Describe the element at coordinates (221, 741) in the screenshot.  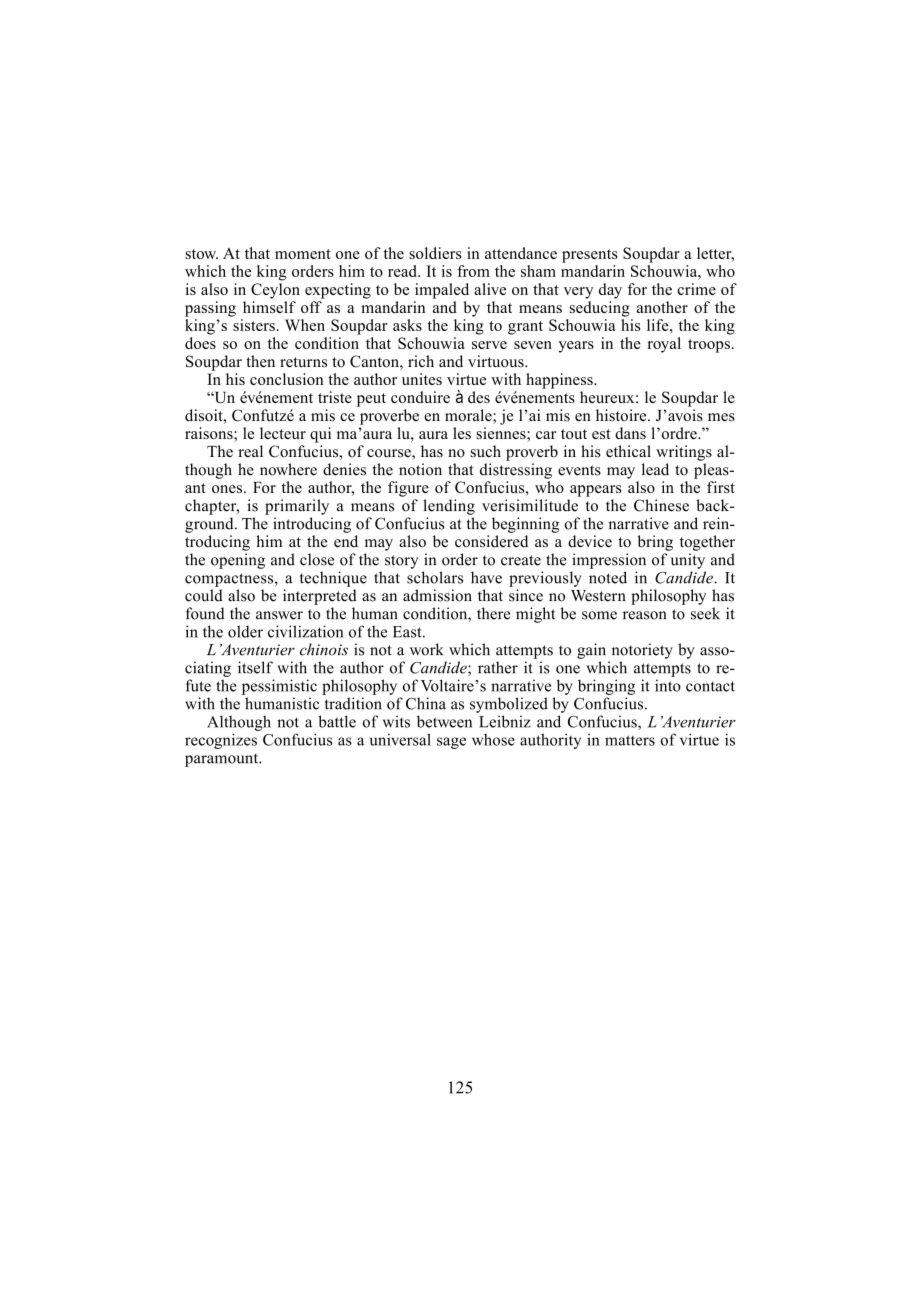
I see `recognizes` at that location.
